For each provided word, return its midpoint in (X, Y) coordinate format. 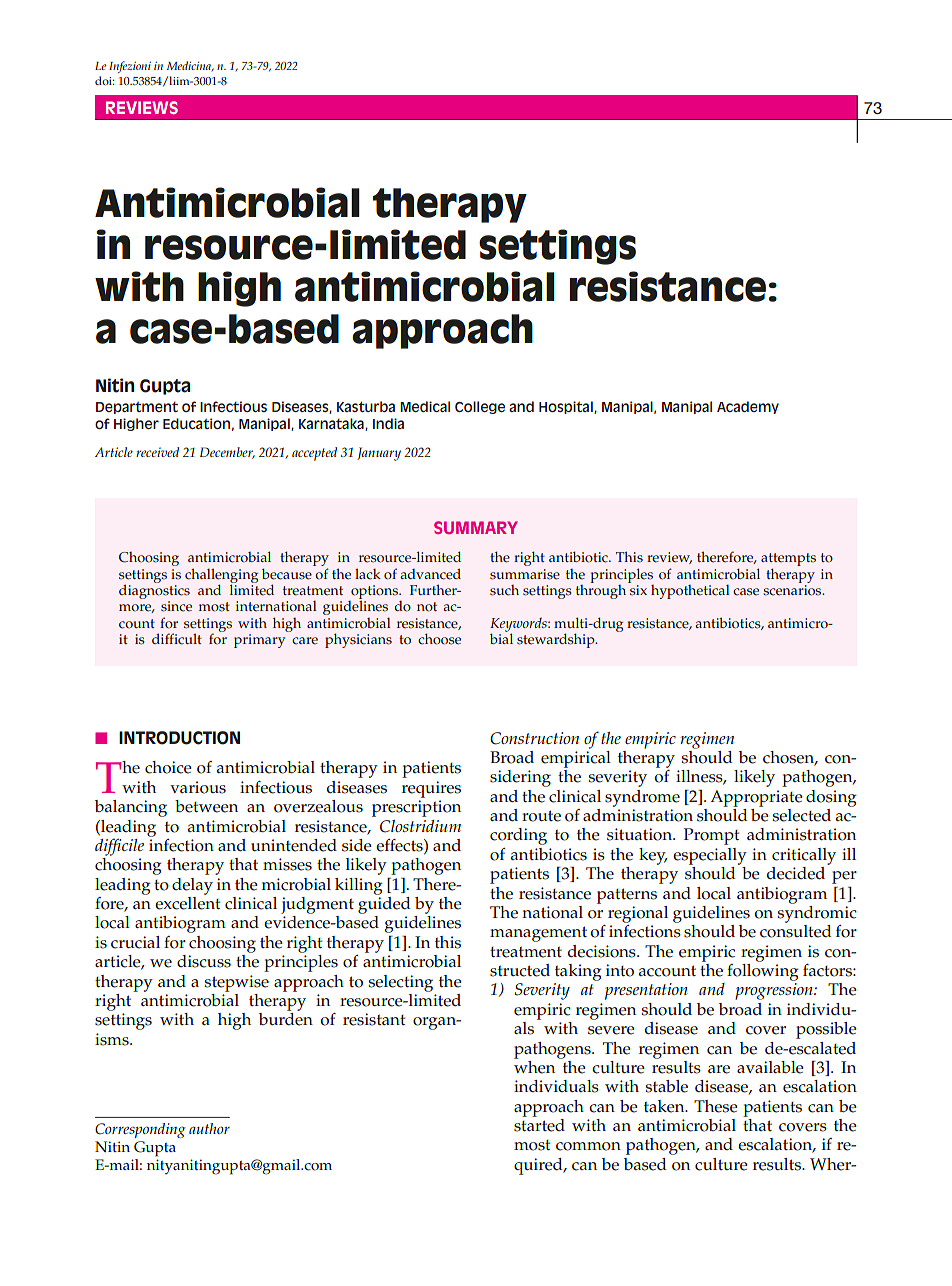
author (209, 1128)
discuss (204, 961)
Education (196, 423)
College (480, 407)
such (504, 590)
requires (431, 789)
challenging (221, 576)
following (763, 971)
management (538, 934)
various (198, 787)
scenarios (793, 590)
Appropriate (756, 798)
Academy (748, 407)
